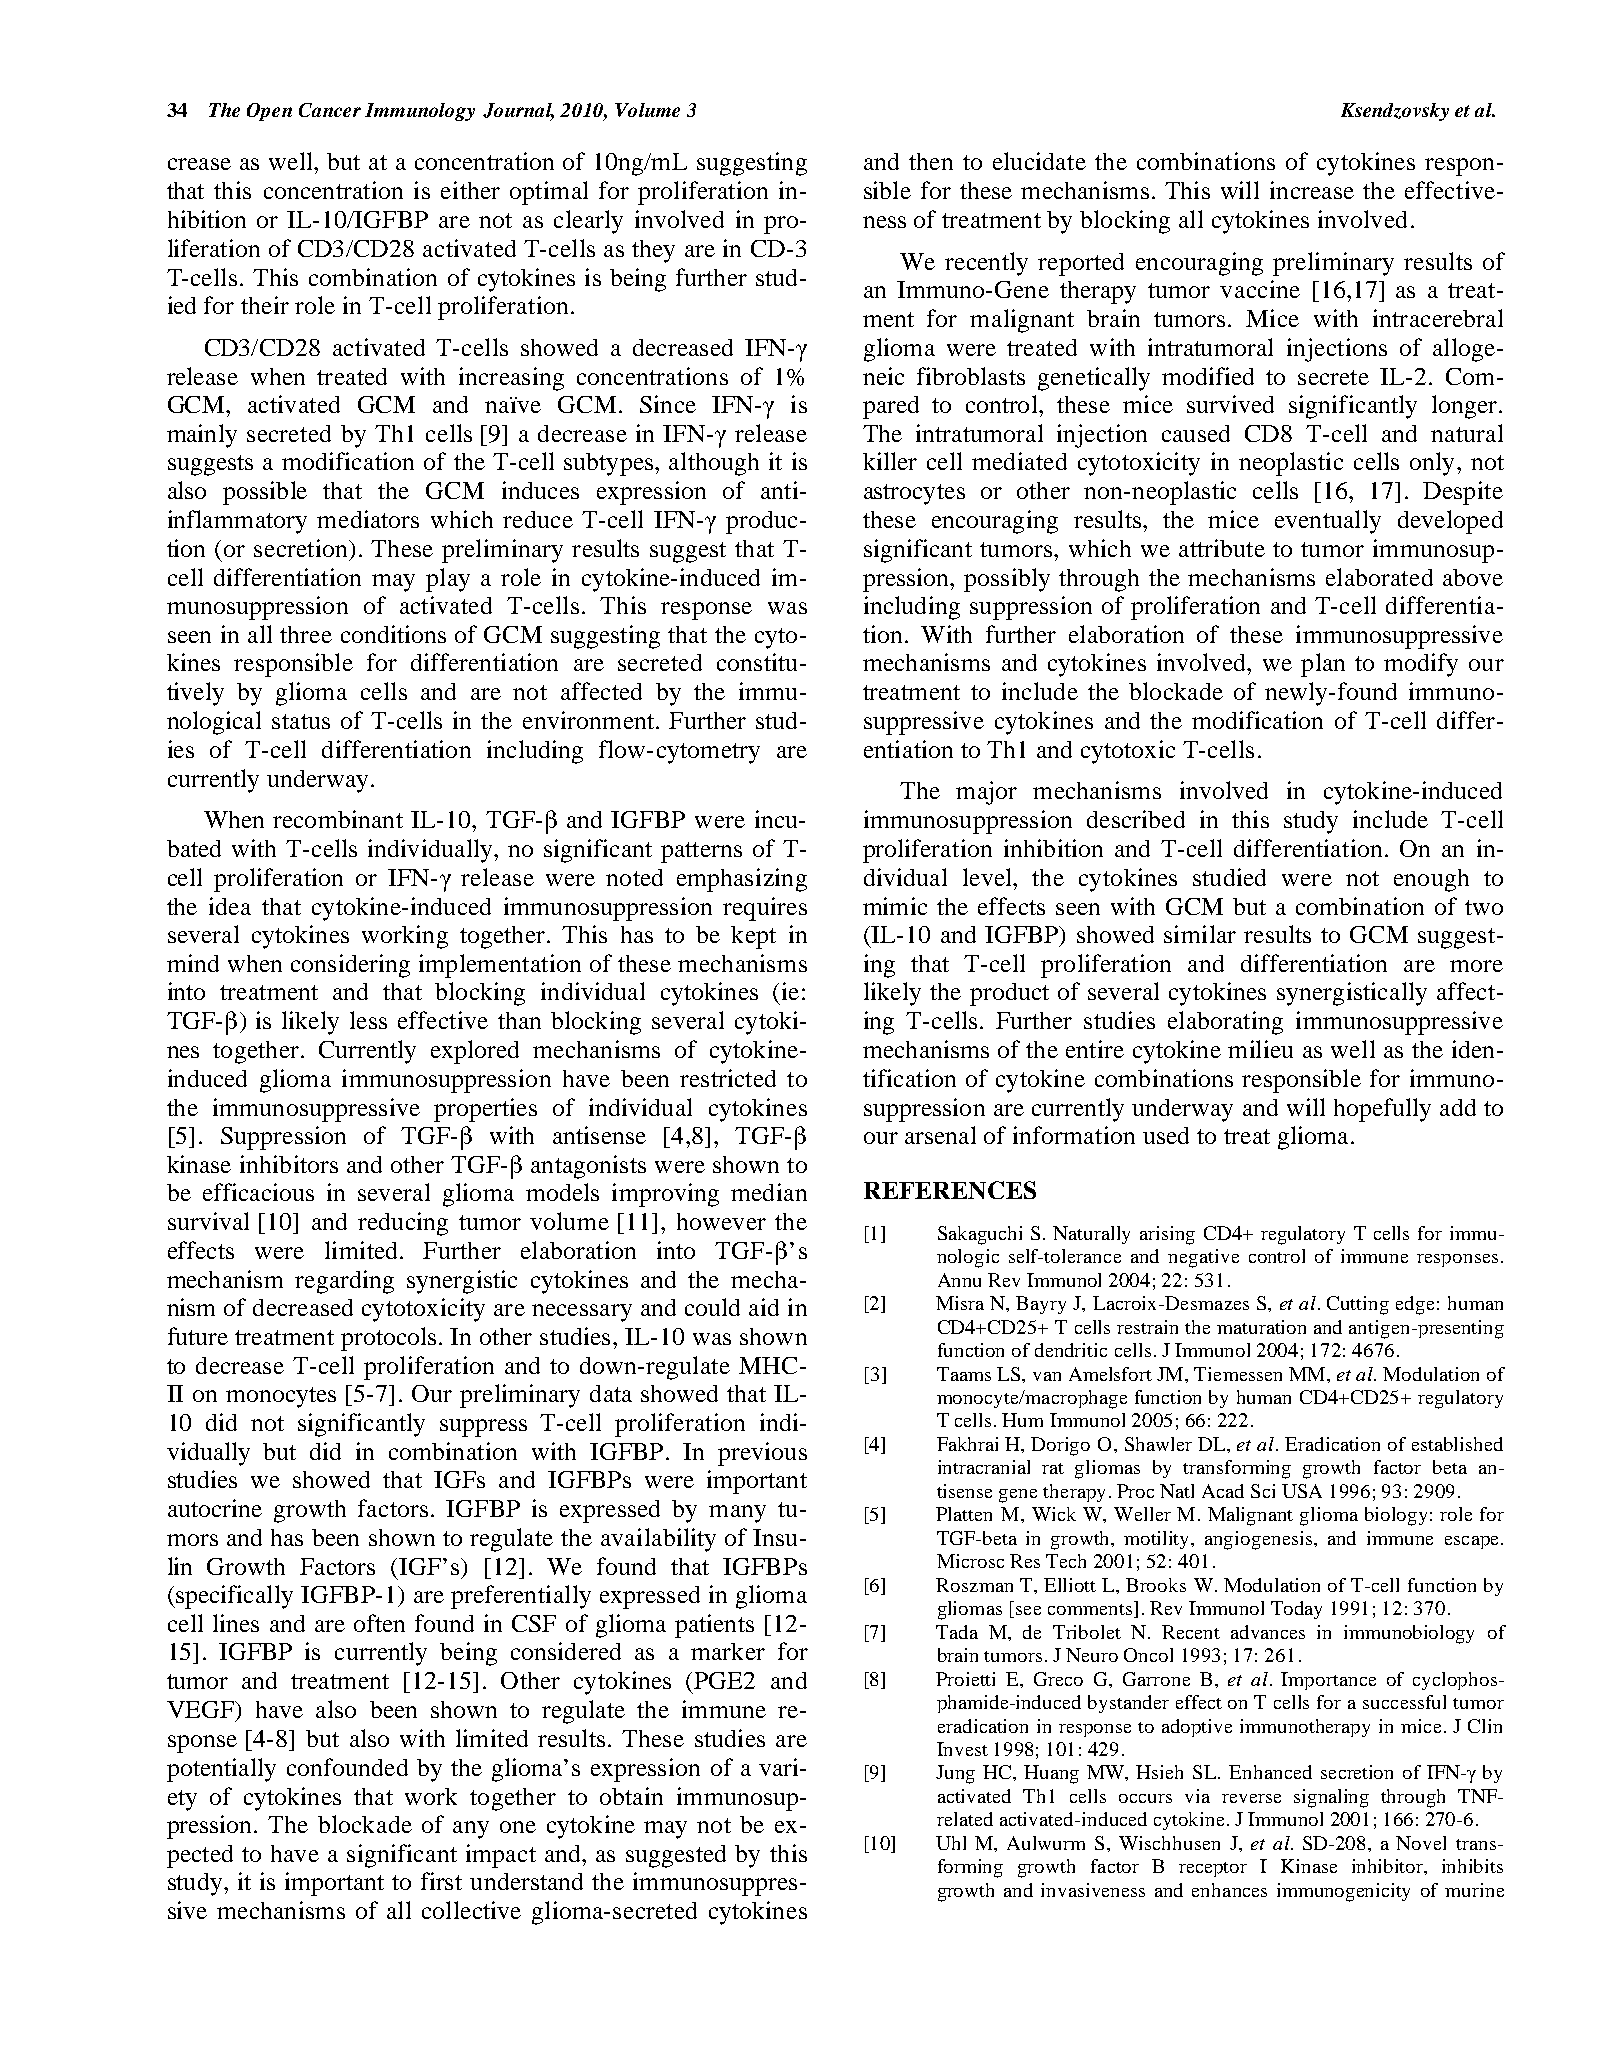  I want to click on then, so click(931, 161).
